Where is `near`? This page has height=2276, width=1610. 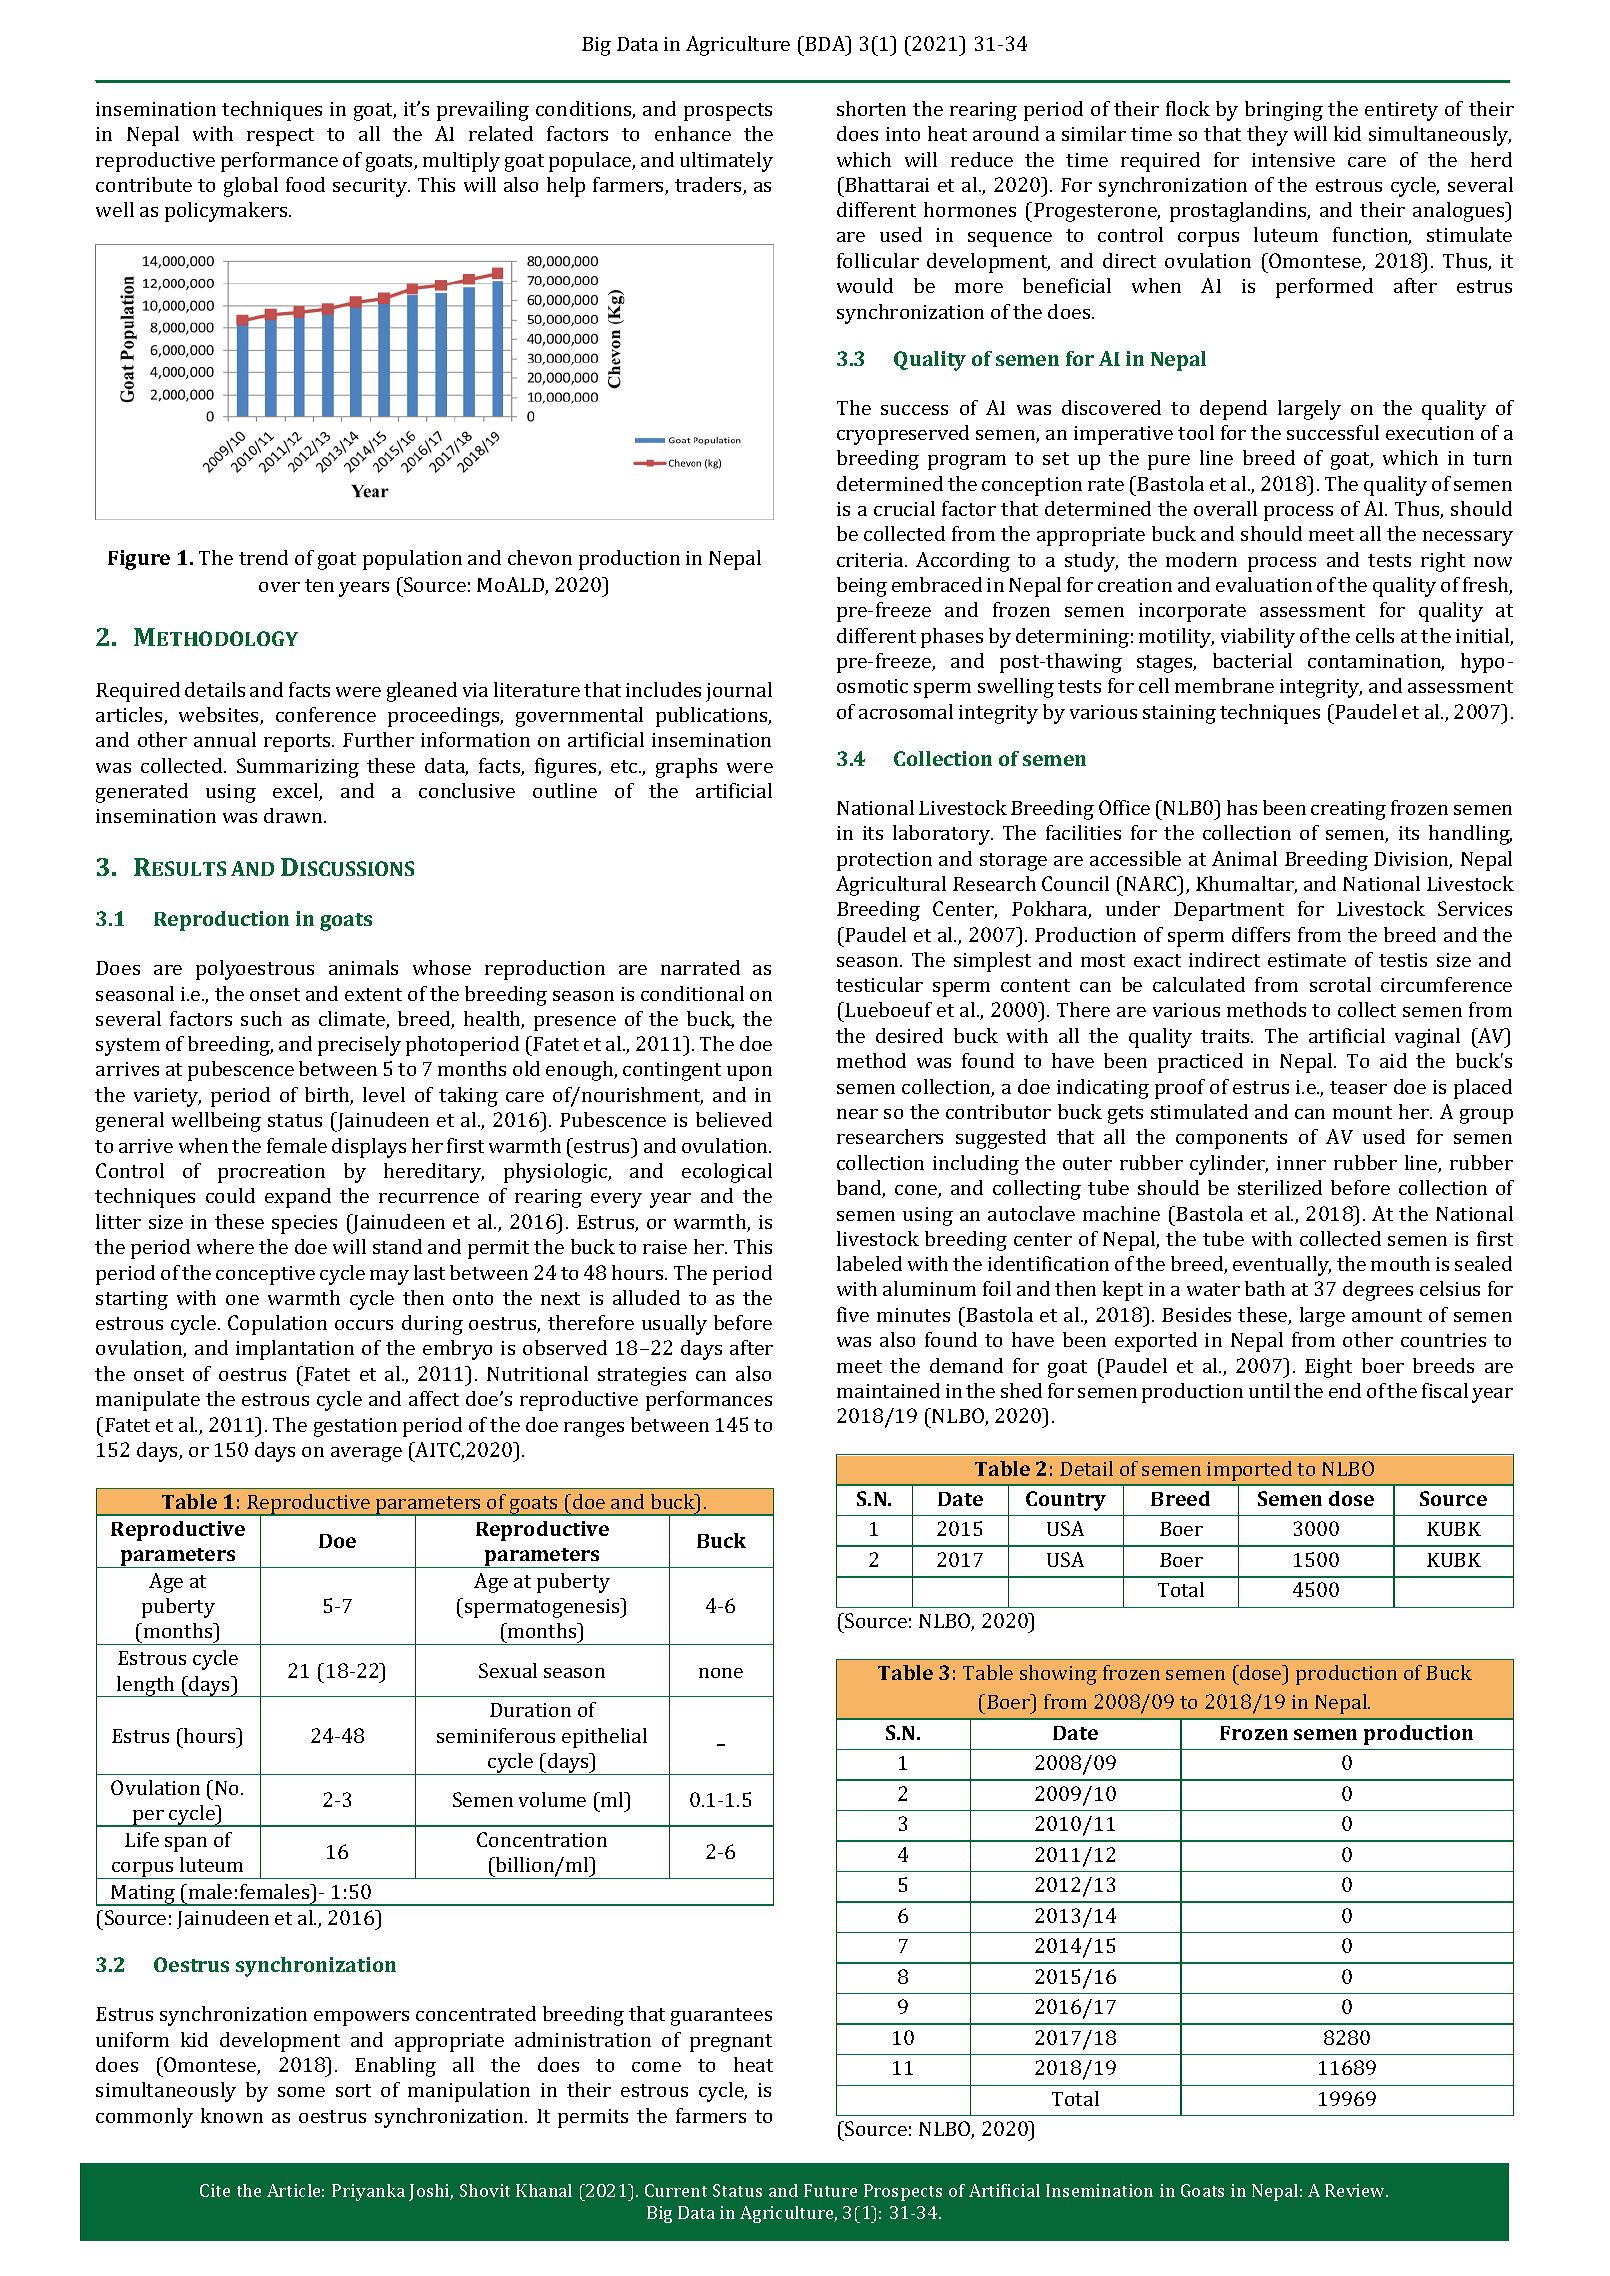
near is located at coordinates (857, 1114).
